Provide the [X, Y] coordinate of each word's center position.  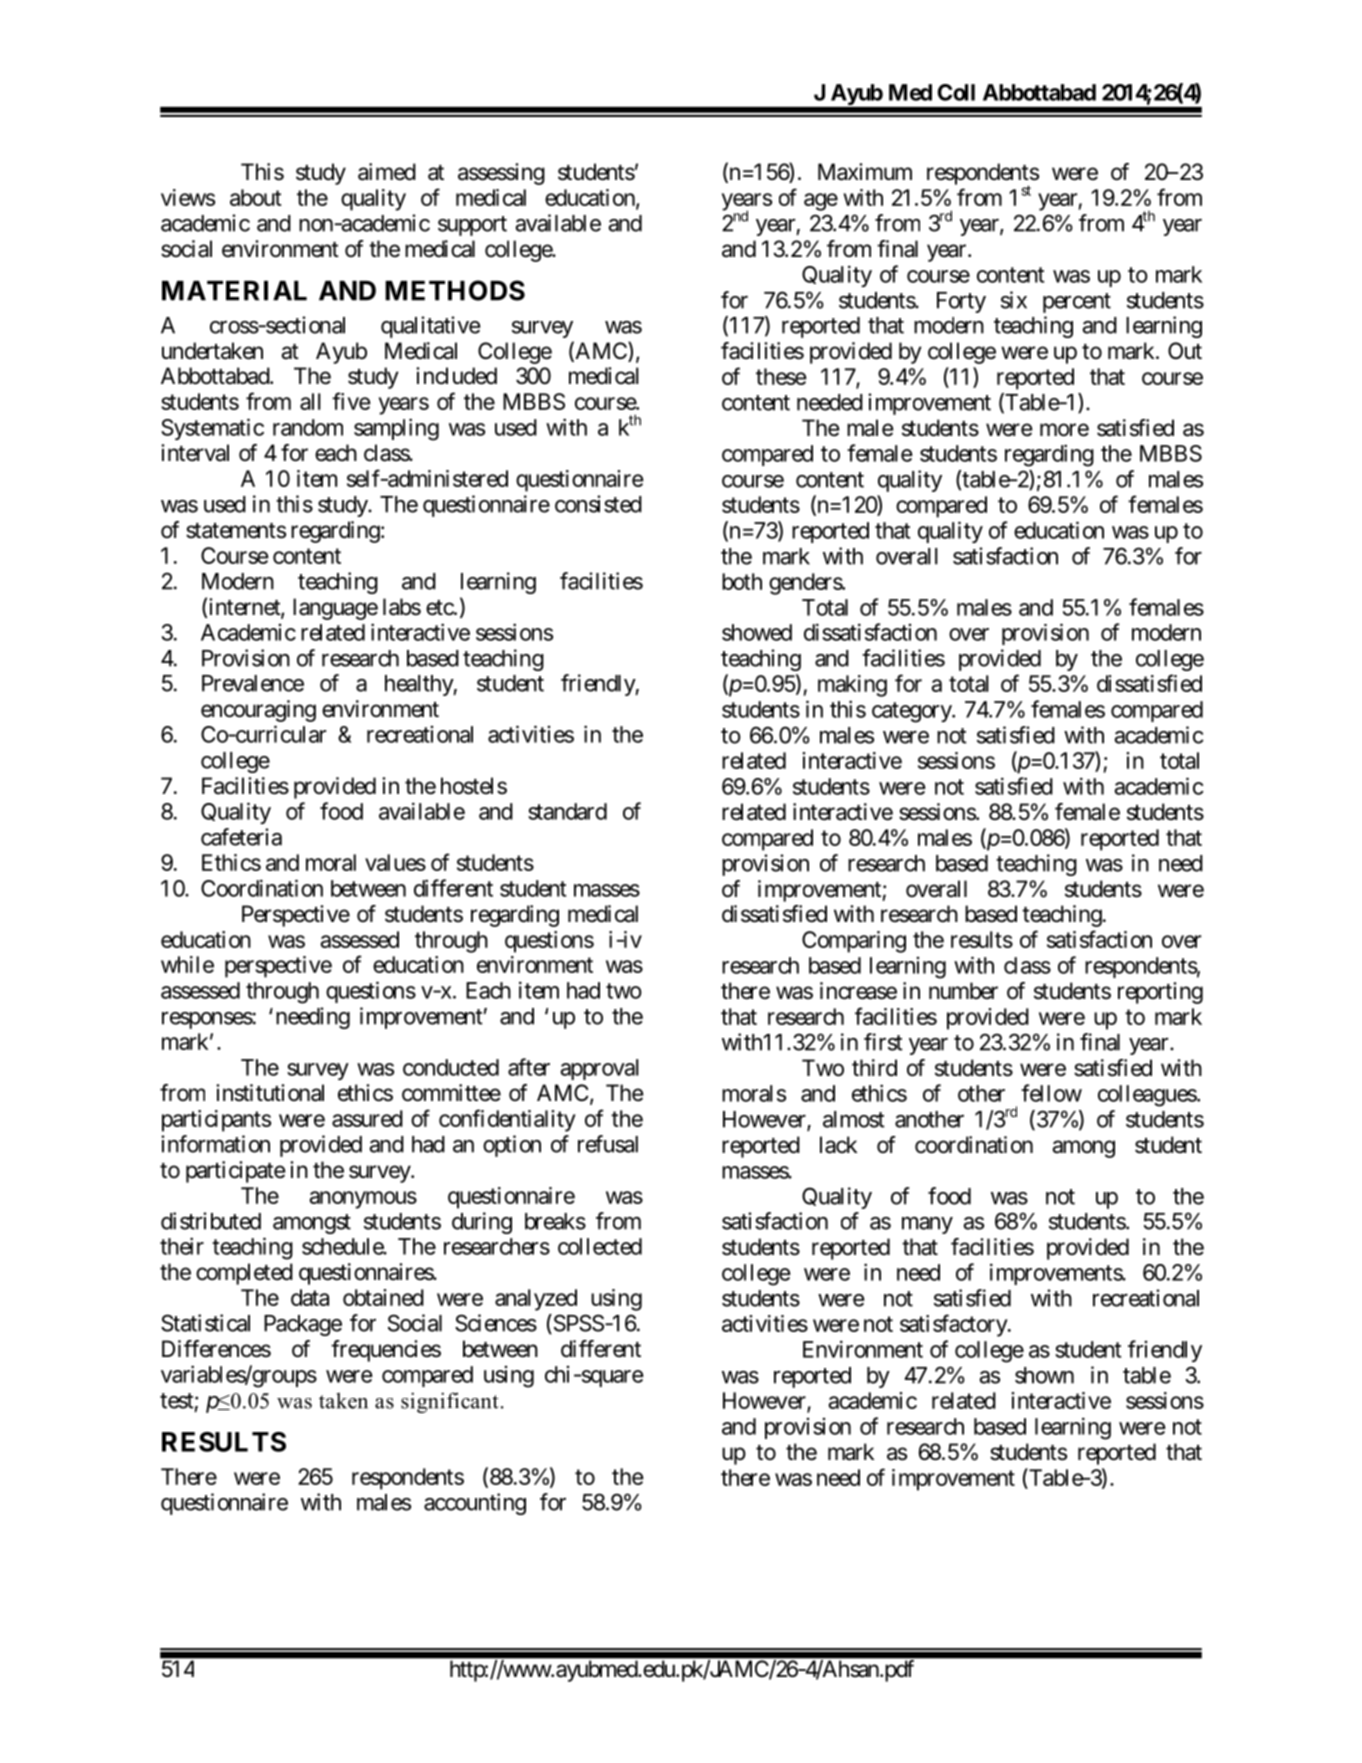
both [742, 581]
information [215, 1144]
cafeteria [241, 837]
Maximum [865, 172]
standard [567, 811]
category [912, 712]
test [177, 1401]
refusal [608, 1144]
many [927, 1225]
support [472, 226]
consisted [598, 504]
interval [195, 453]
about [256, 197]
